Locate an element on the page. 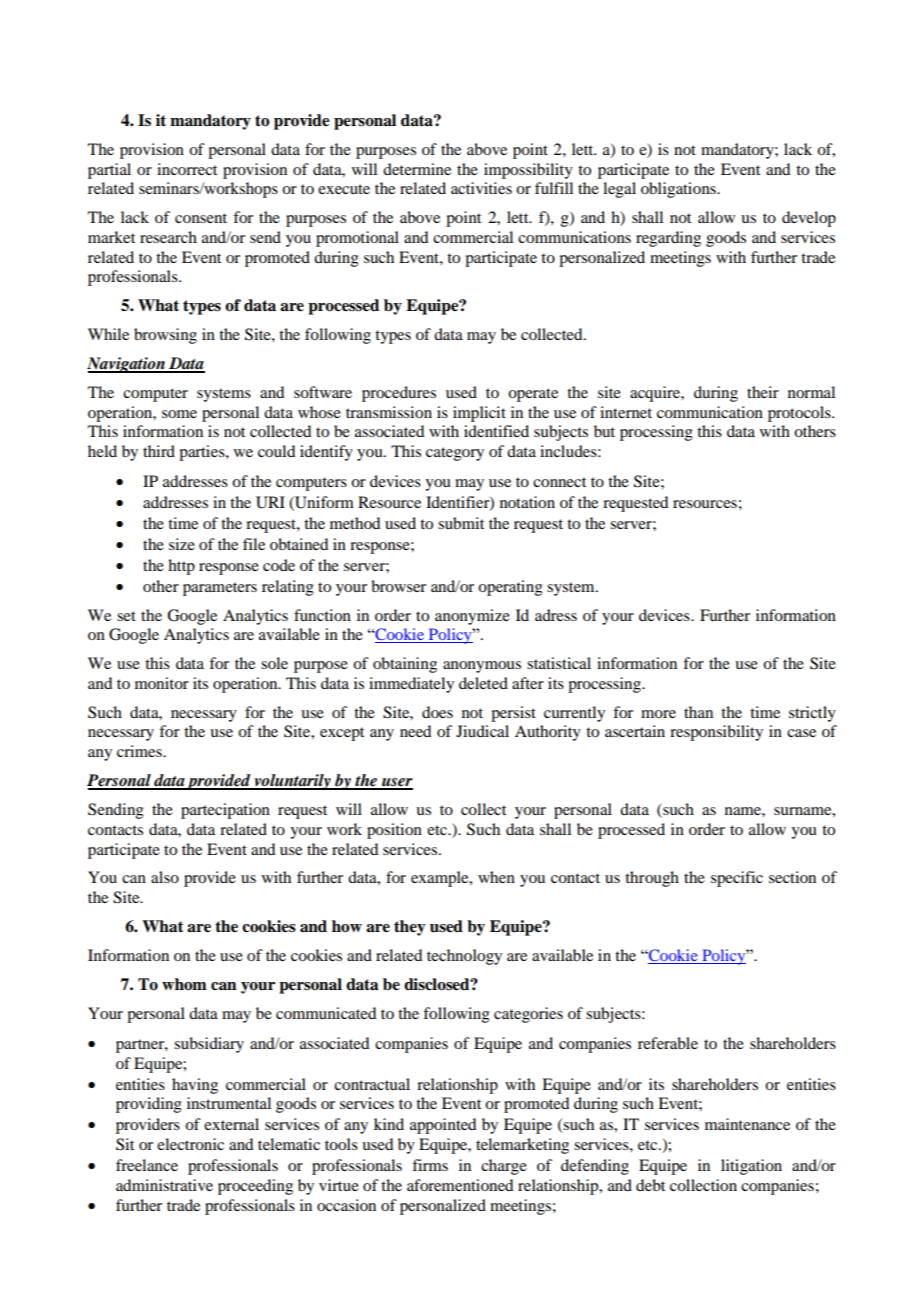 Image resolution: width=924 pixels, height=1308 pixels. obligations is located at coordinates (679, 190).
